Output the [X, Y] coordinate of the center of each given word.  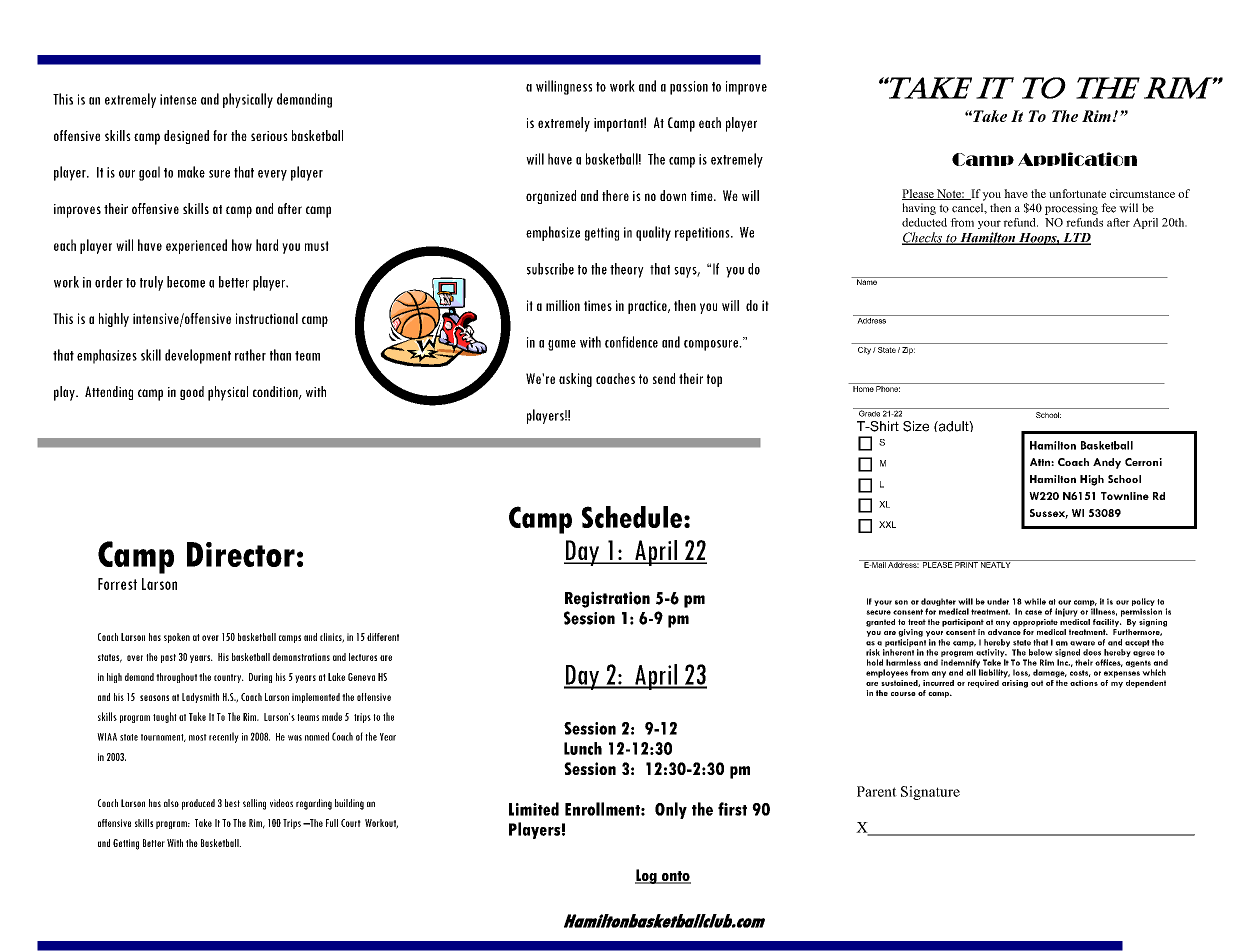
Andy [1107, 463]
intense [178, 99]
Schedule [632, 517]
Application [1077, 159]
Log [647, 876]
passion [689, 88]
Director [241, 554]
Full [332, 823]
